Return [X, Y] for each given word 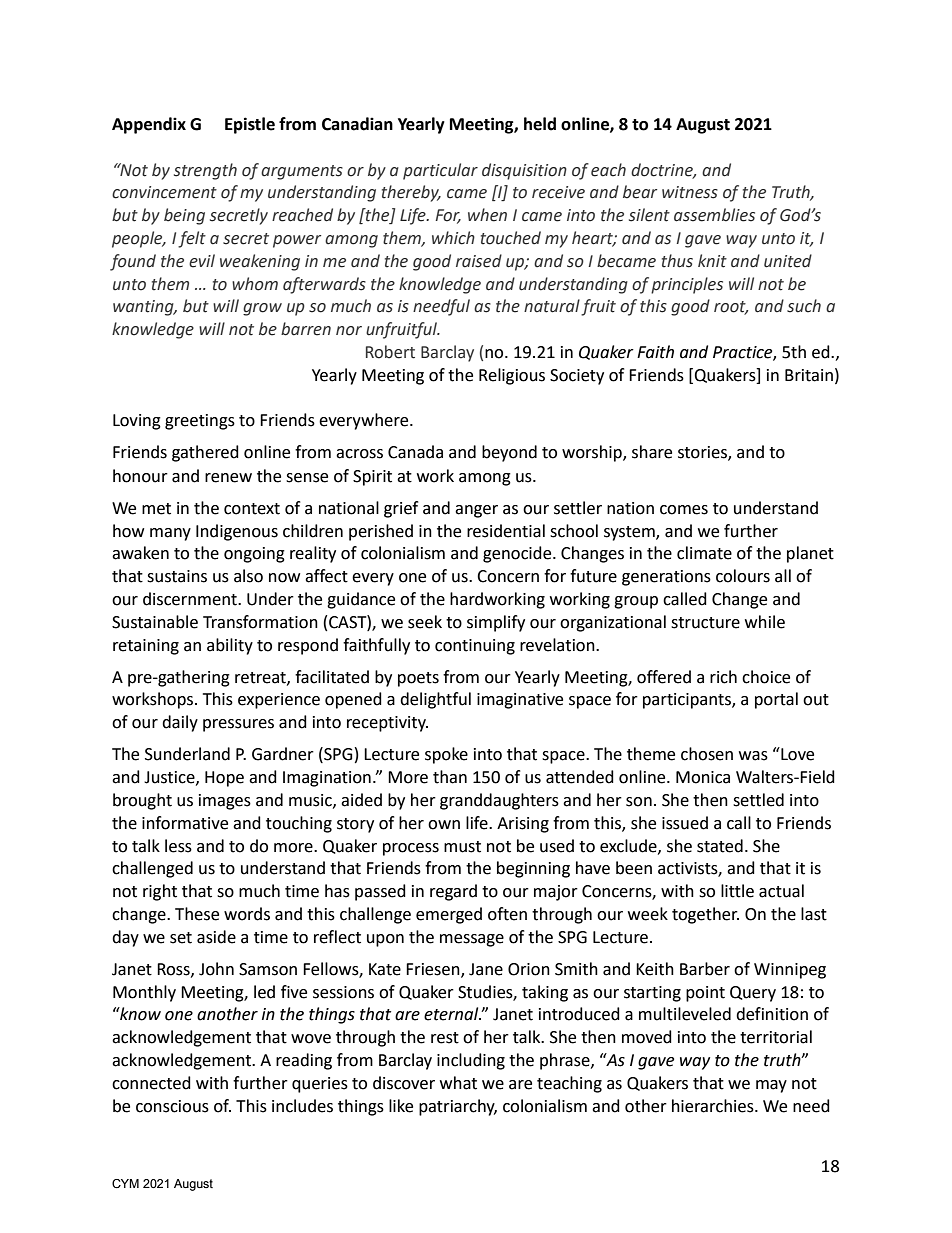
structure [705, 623]
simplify [496, 623]
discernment [191, 599]
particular [440, 171]
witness [690, 192]
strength [205, 171]
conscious [172, 1106]
